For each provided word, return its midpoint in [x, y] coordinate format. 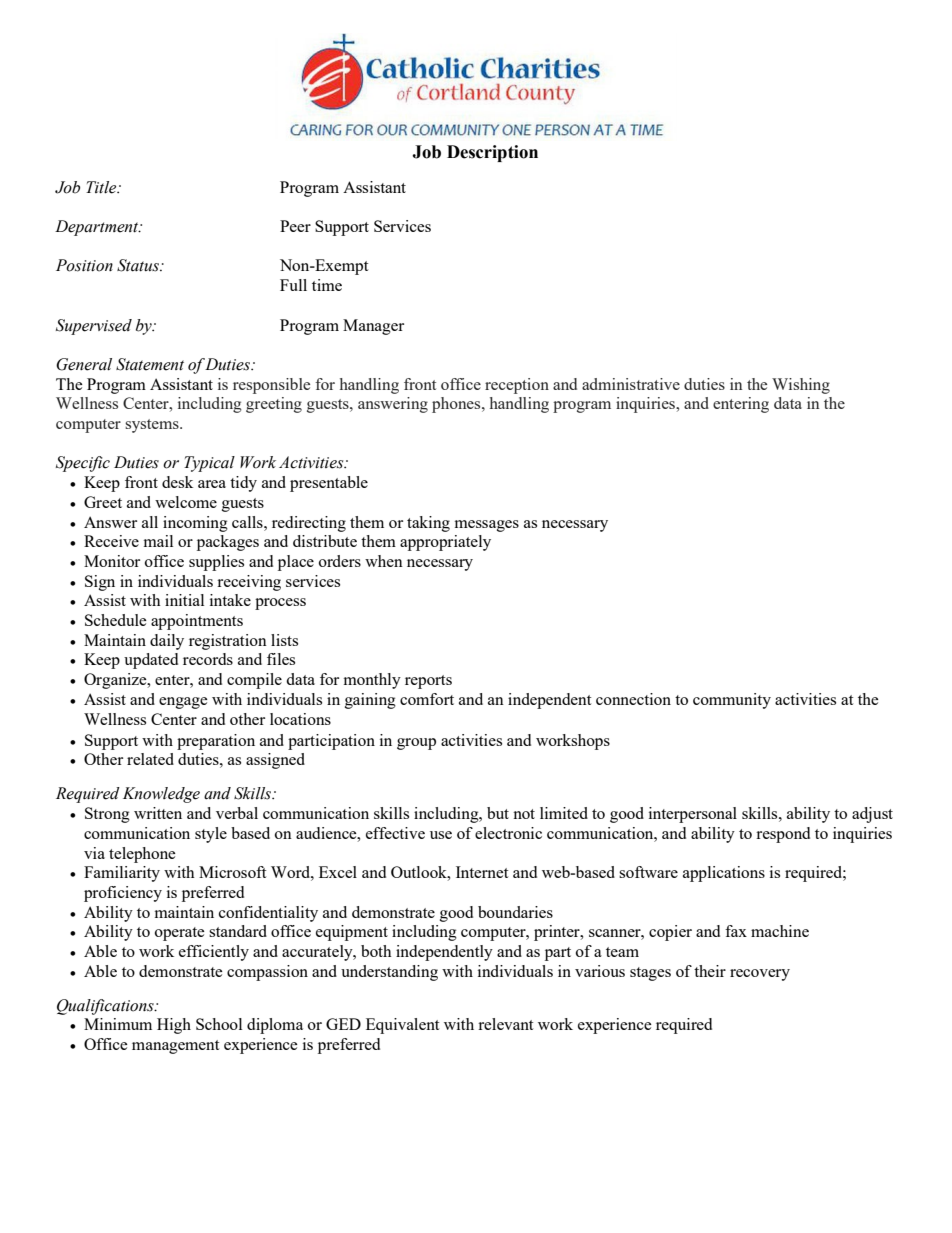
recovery [760, 975]
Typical [209, 464]
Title [102, 187]
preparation [216, 742]
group [416, 744]
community [732, 701]
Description [492, 153]
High [174, 1026]
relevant [505, 1024]
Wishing [801, 386]
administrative [631, 384]
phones [457, 405]
